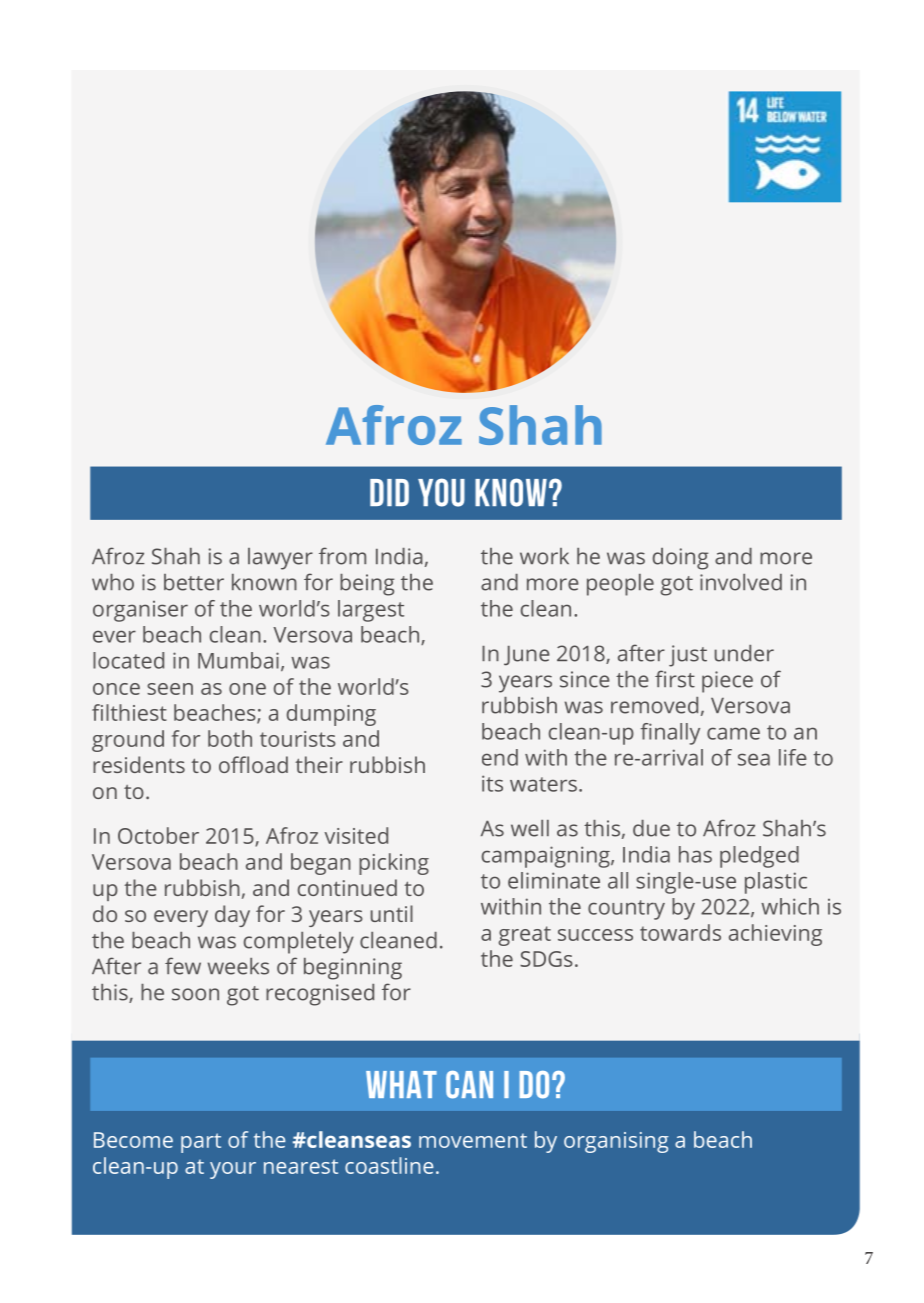  What do you see at coordinates (530, 828) in the screenshot?
I see `well` at bounding box center [530, 828].
